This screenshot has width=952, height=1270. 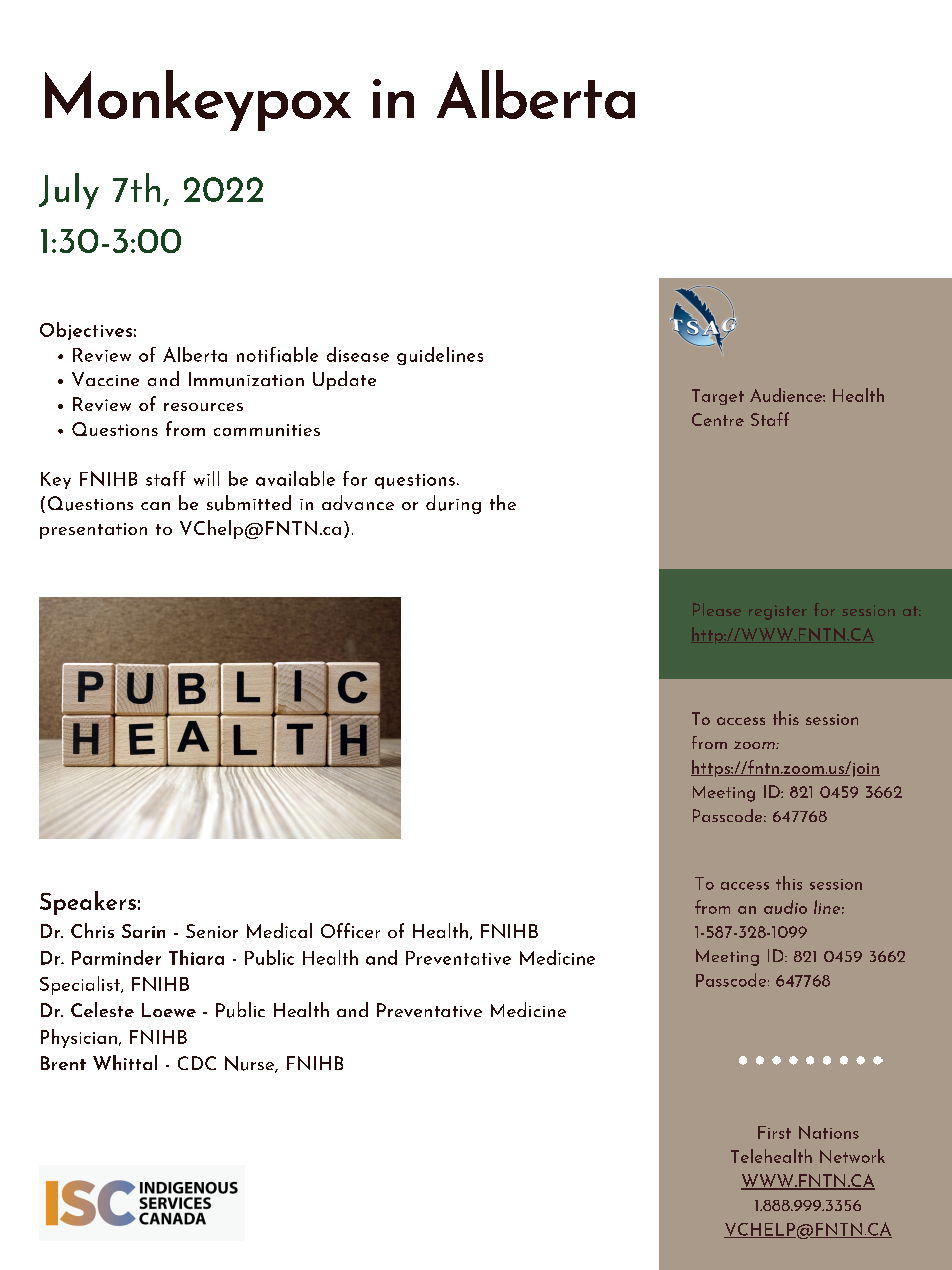 What do you see at coordinates (453, 504) in the screenshot?
I see `during` at bounding box center [453, 504].
